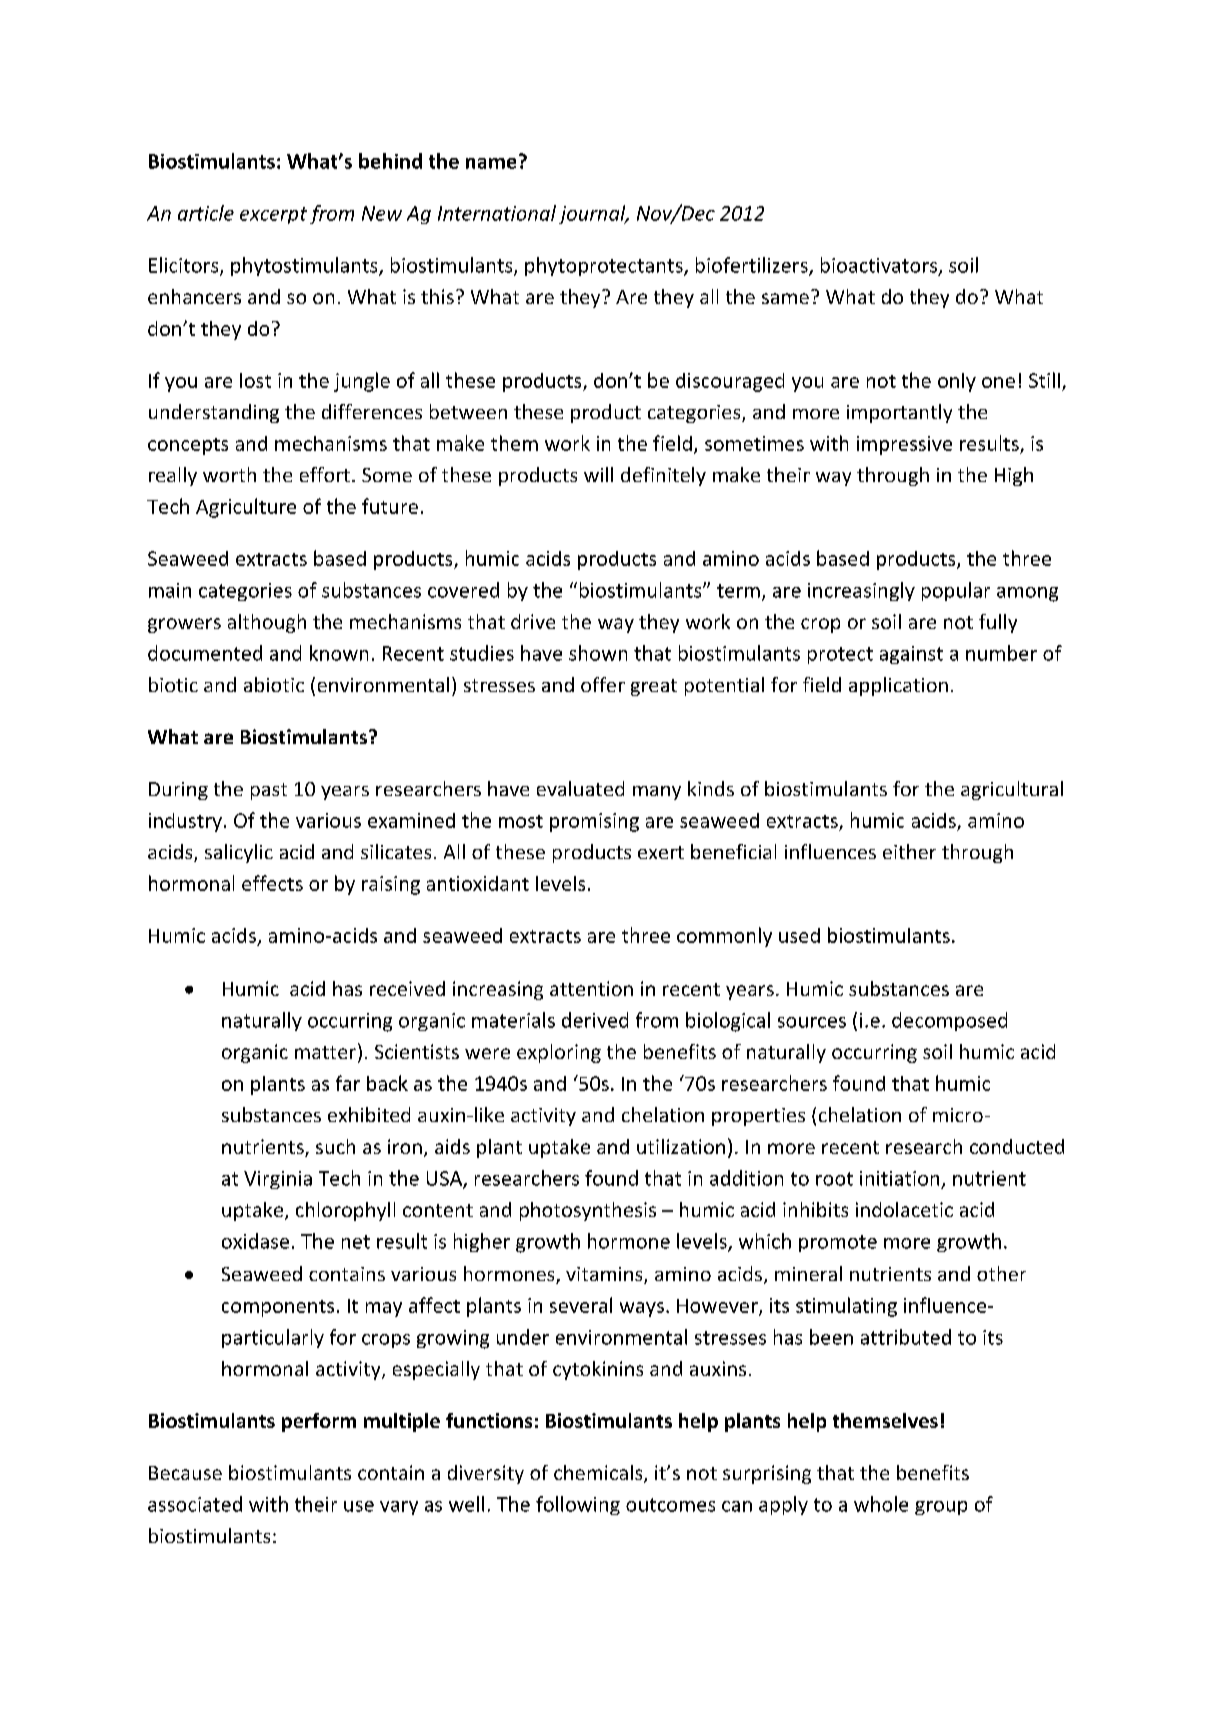 This screenshot has height=1721, width=1217. What do you see at coordinates (599, 1474) in the screenshot?
I see `chemicals` at bounding box center [599, 1474].
